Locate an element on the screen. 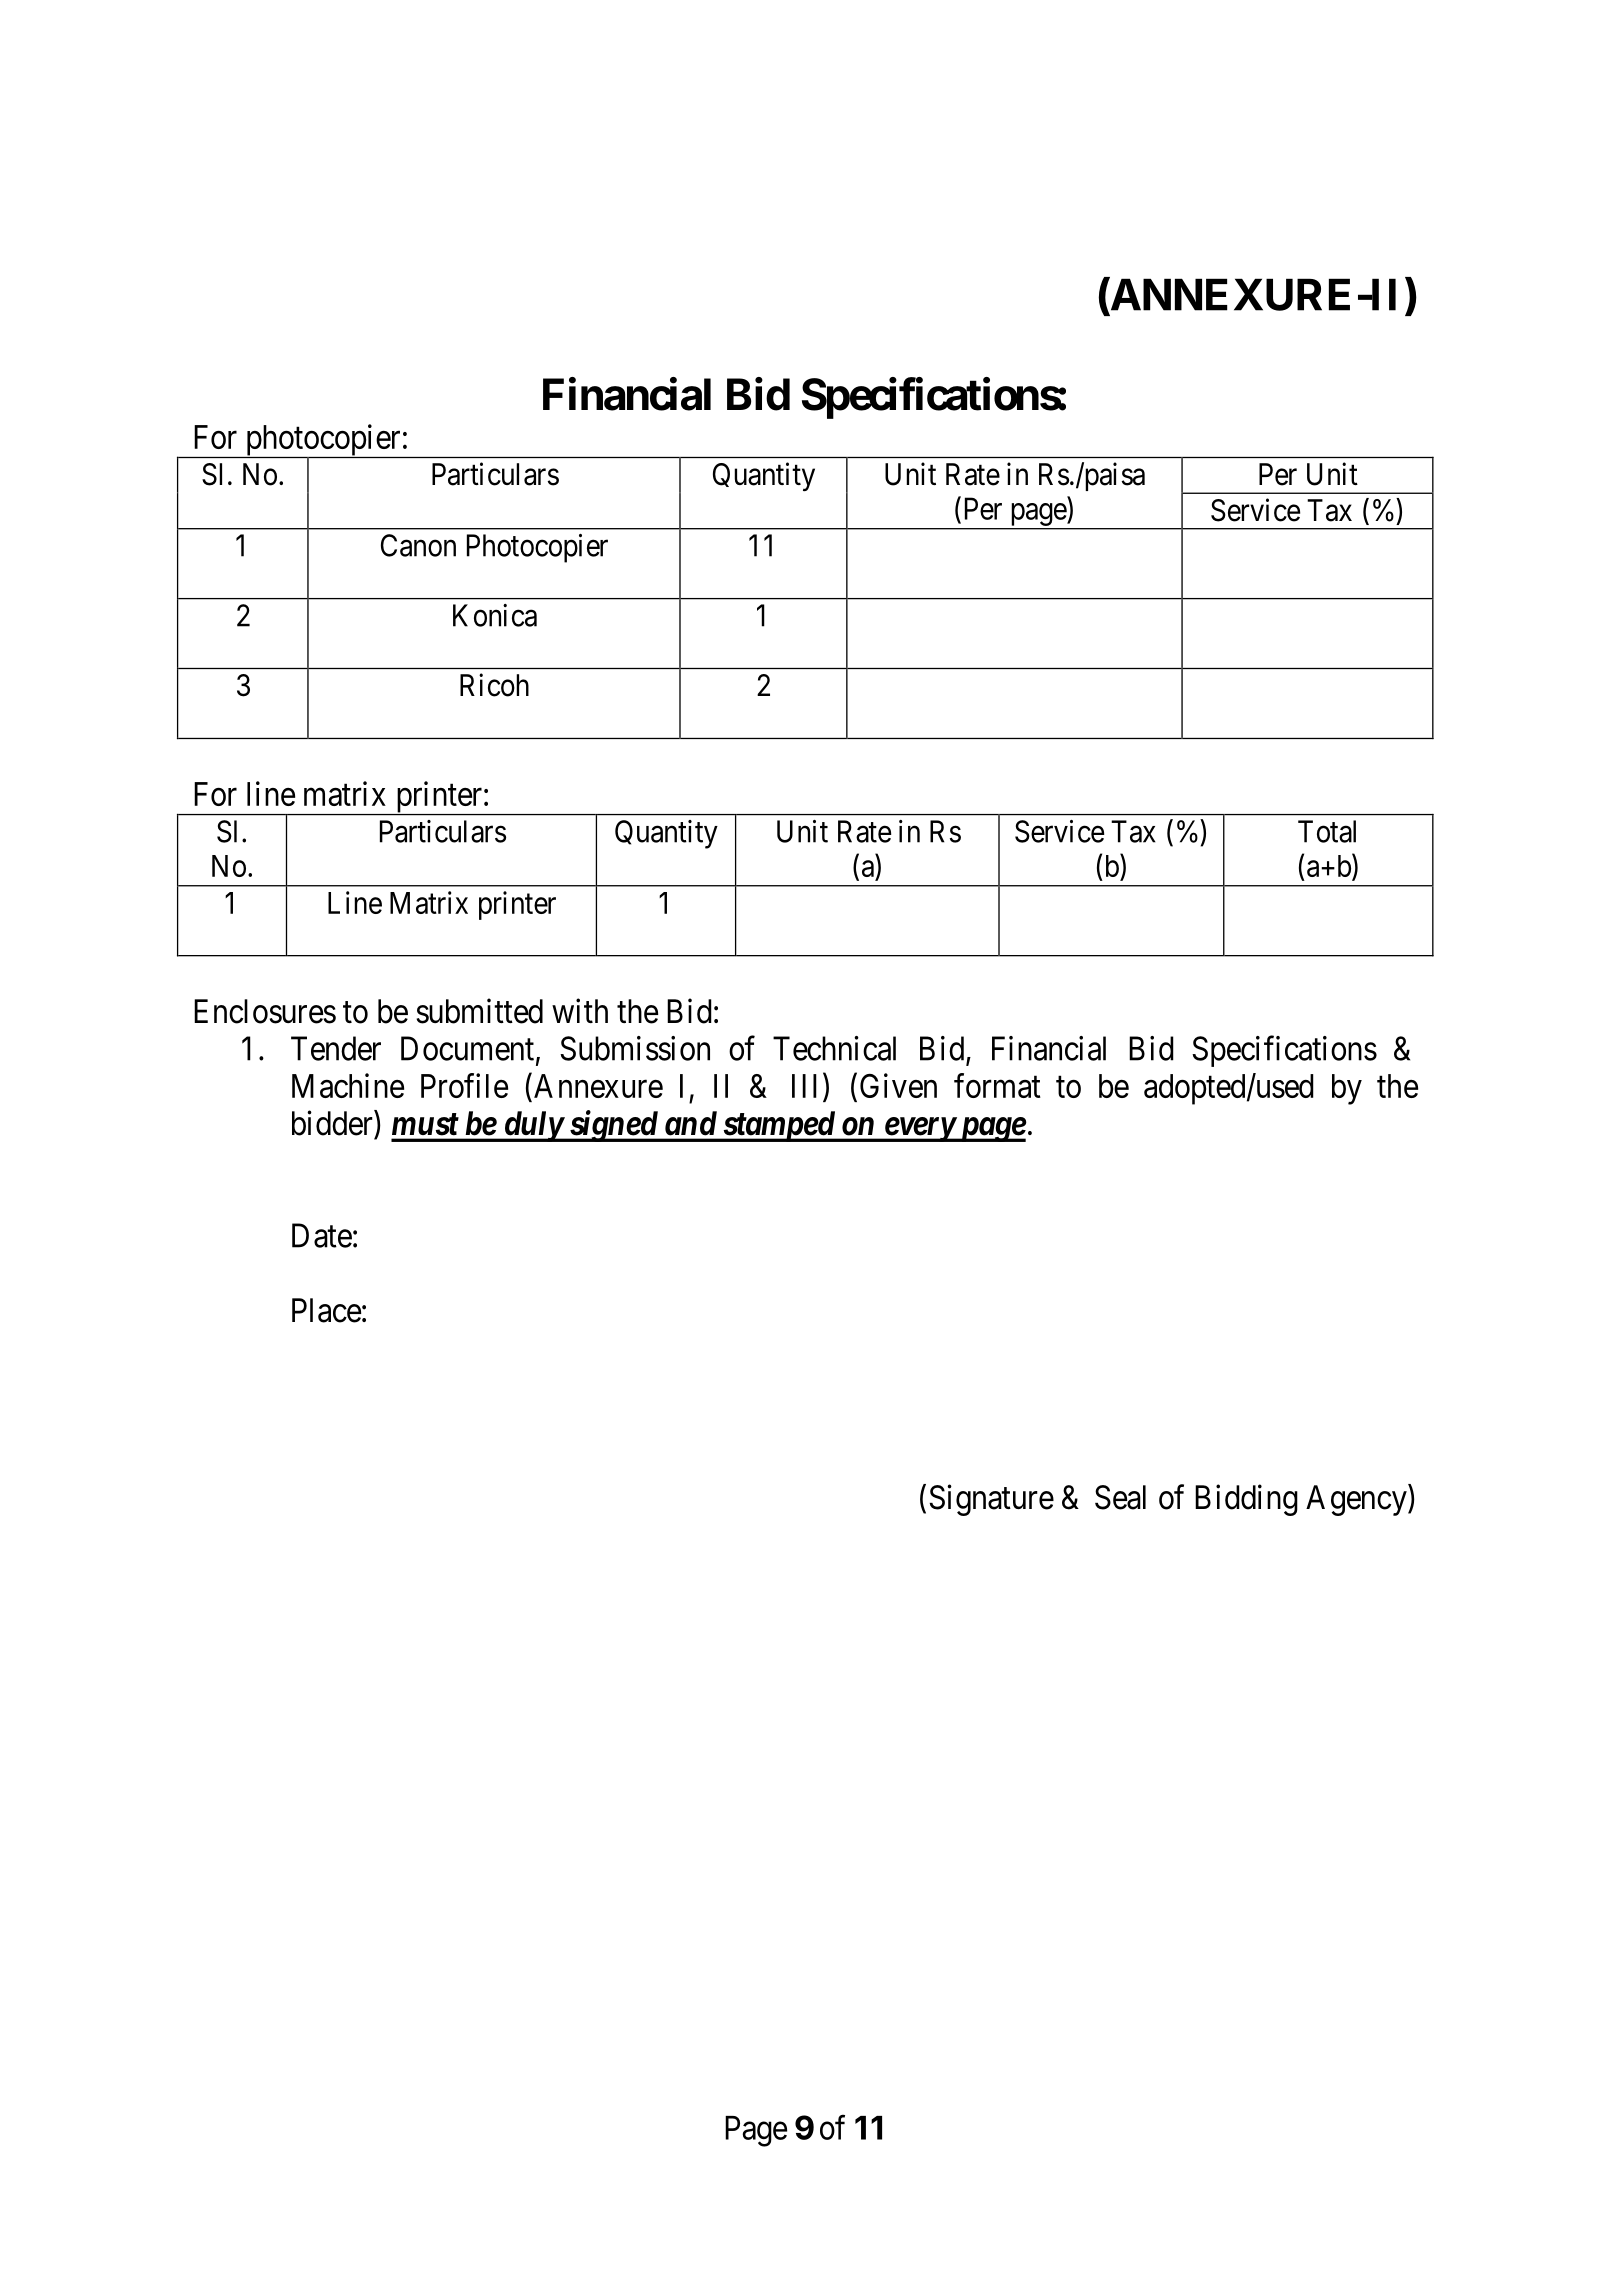 Image resolution: width=1613 pixels, height=2281 pixels. Ricoh is located at coordinates (494, 685).
